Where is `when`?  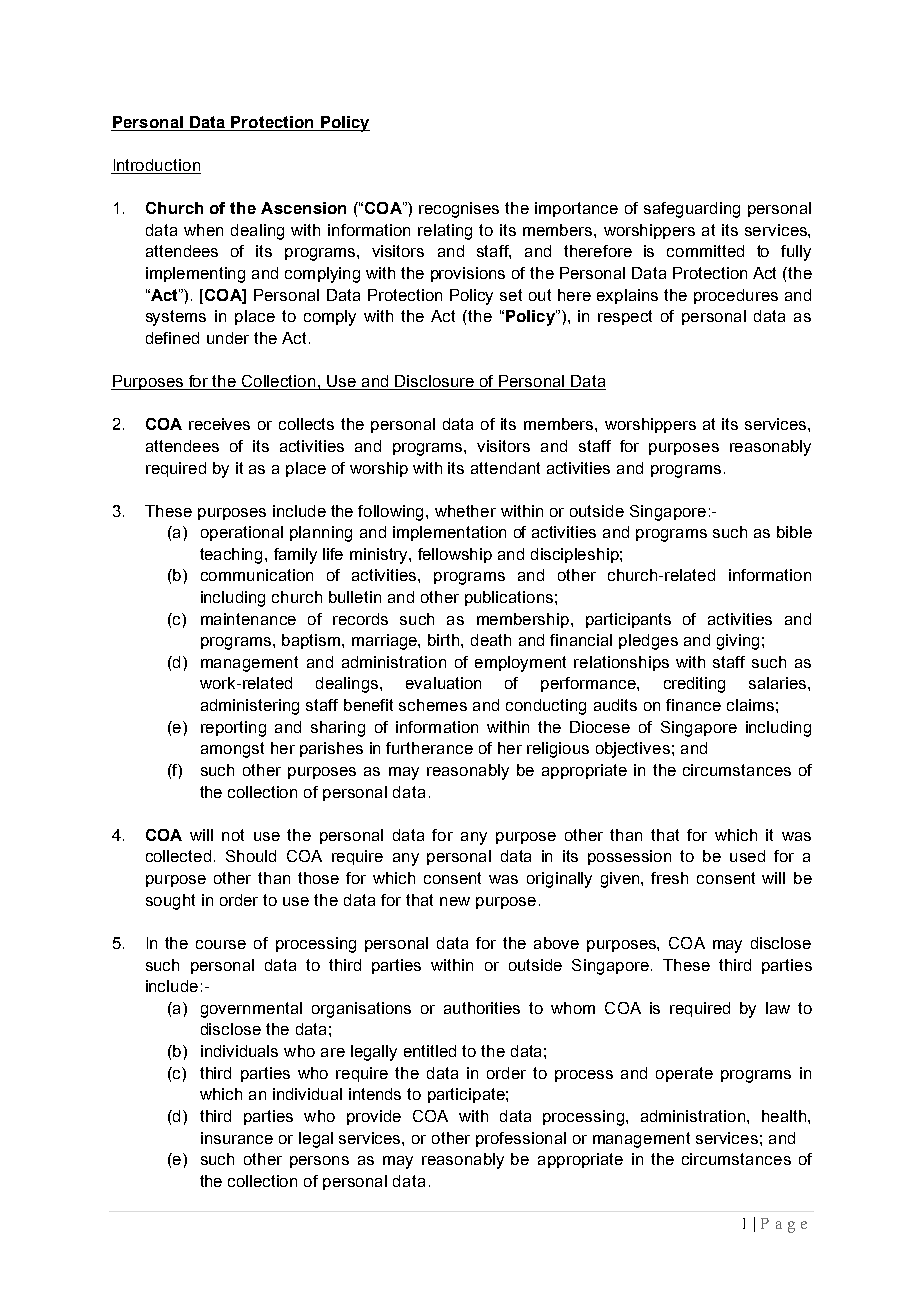 when is located at coordinates (203, 230).
